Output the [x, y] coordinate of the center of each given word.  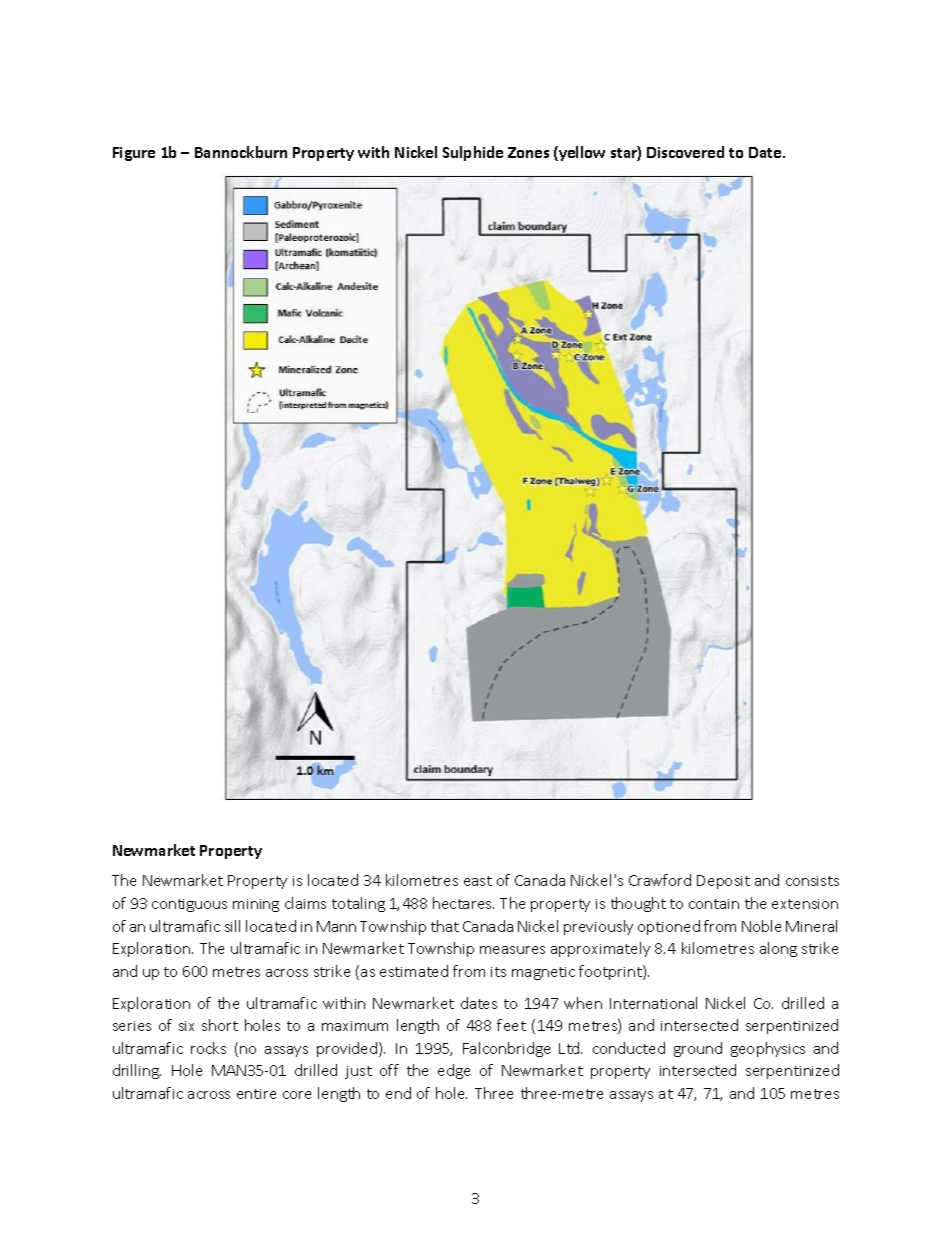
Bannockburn [241, 152]
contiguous [189, 905]
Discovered [685, 152]
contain [714, 904]
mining [256, 905]
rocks [208, 1048]
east [478, 881]
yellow [581, 153]
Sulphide [473, 153]
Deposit [723, 882]
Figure [134, 154]
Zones [528, 152]
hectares [463, 903]
